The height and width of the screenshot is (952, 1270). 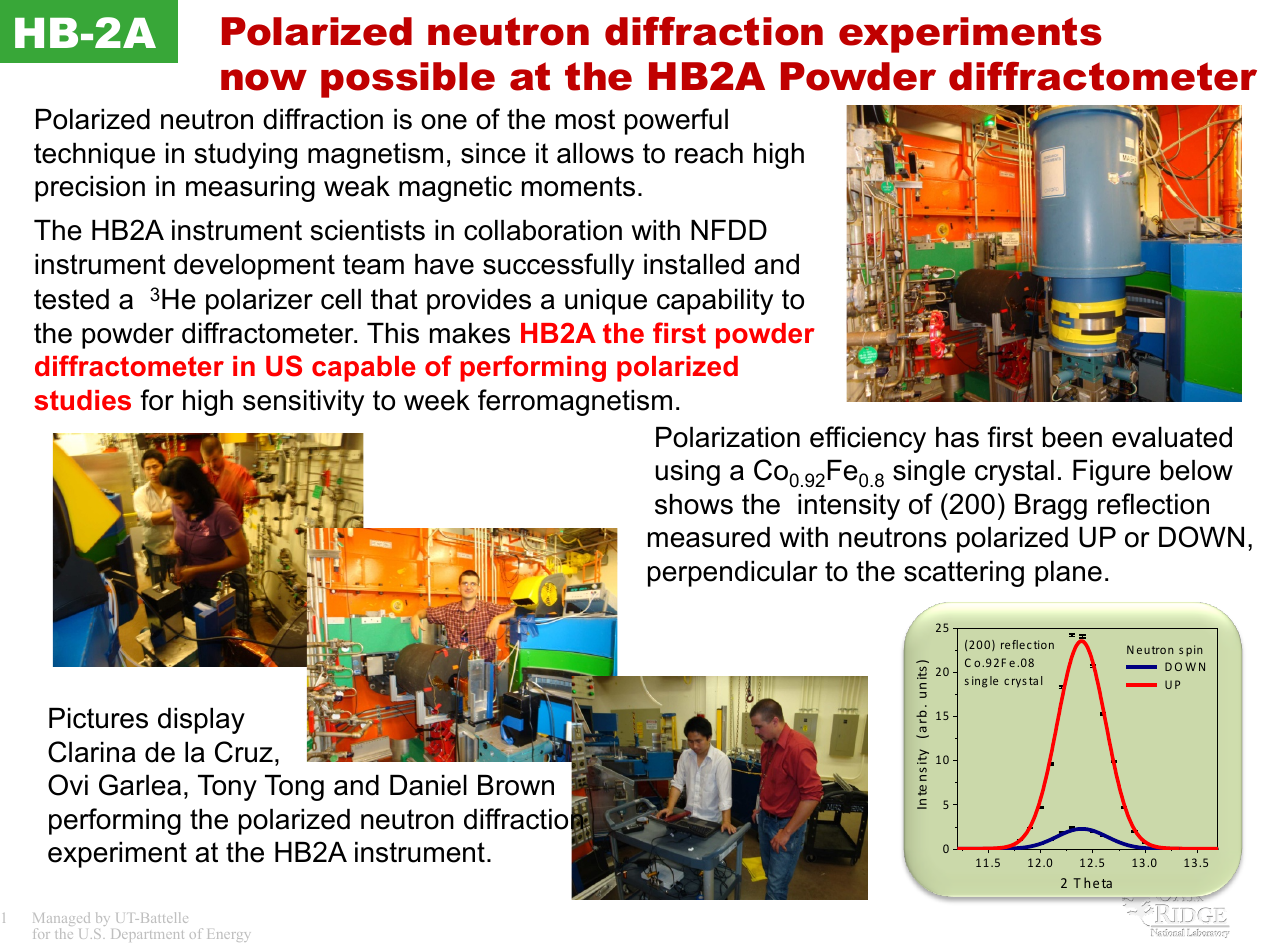 What do you see at coordinates (228, 935) in the screenshot?
I see `Energy` at bounding box center [228, 935].
